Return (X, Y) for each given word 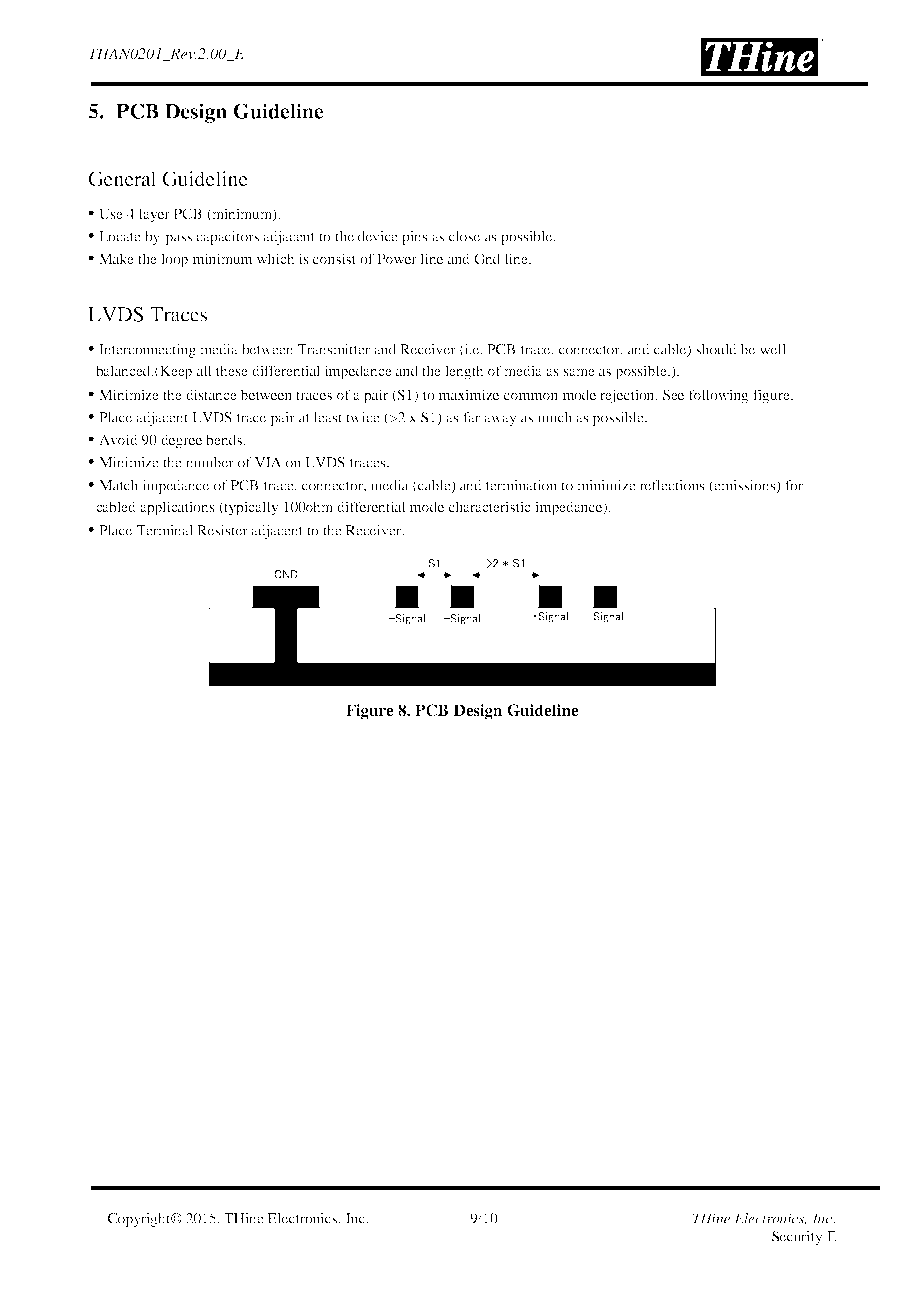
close (464, 236)
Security (797, 1238)
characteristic (490, 506)
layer (154, 215)
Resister (222, 530)
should (716, 349)
